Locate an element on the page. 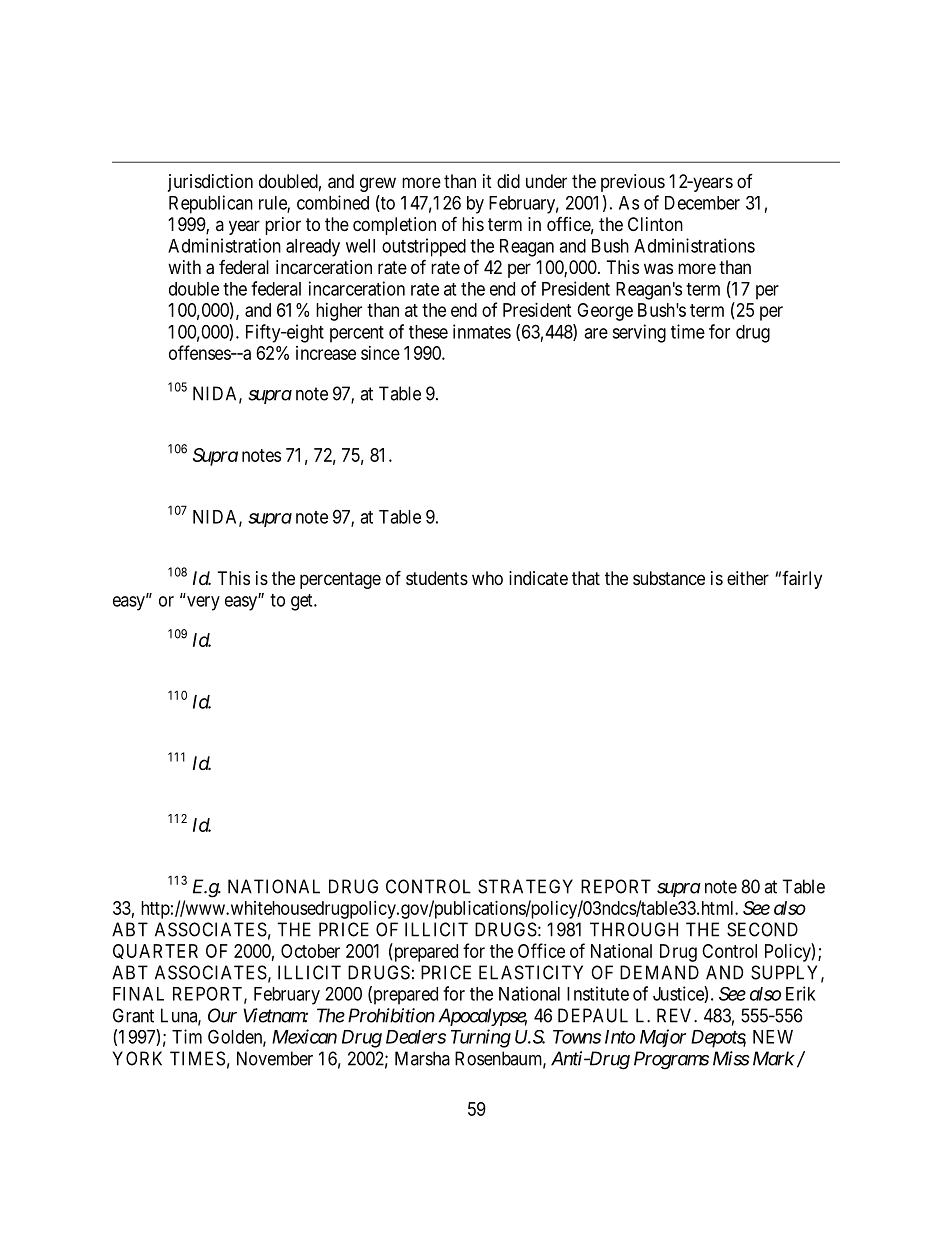  Republican is located at coordinates (211, 204).
